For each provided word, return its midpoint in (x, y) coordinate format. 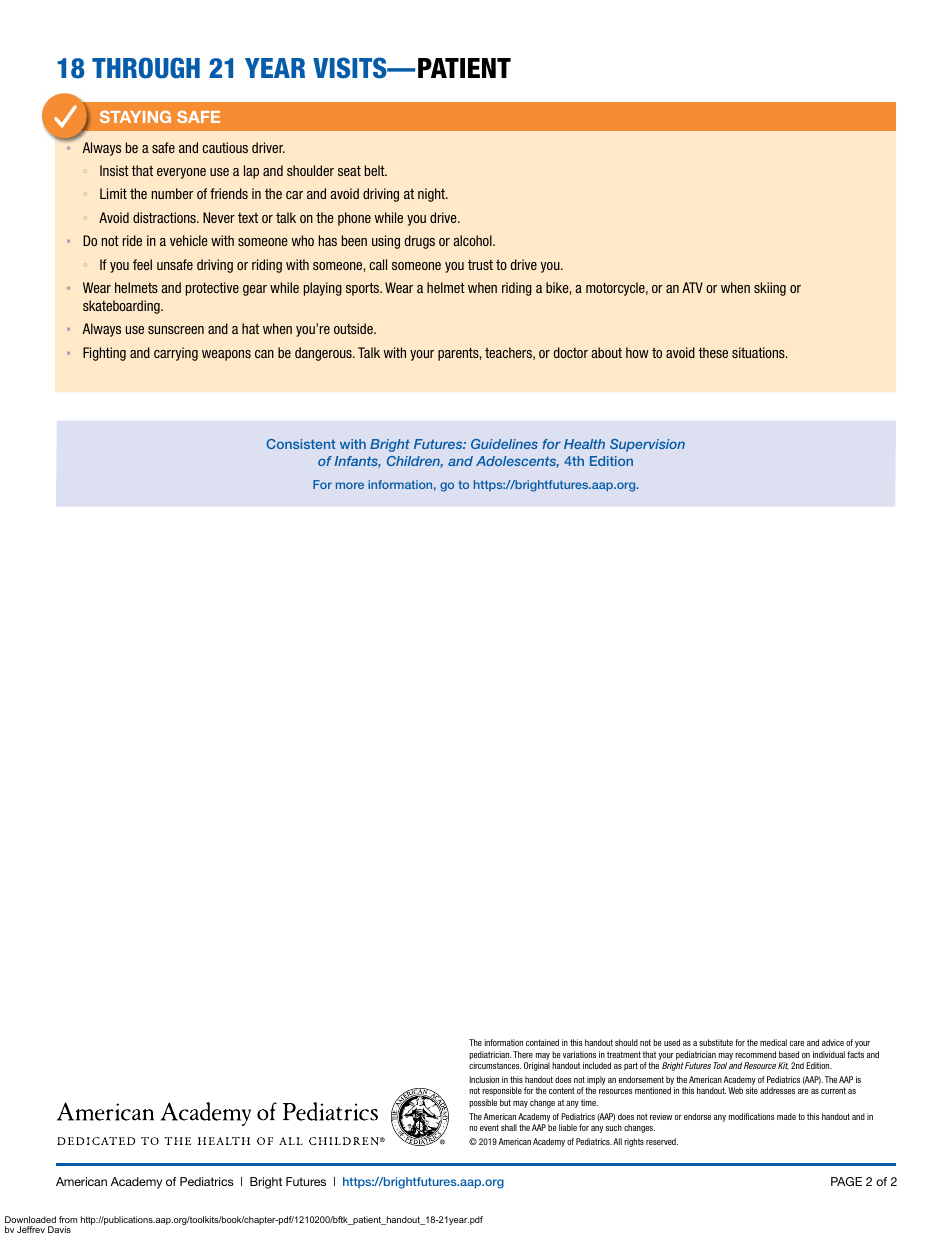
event (489, 1127)
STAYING (135, 116)
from (68, 1219)
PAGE (846, 1181)
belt (376, 170)
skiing (770, 289)
